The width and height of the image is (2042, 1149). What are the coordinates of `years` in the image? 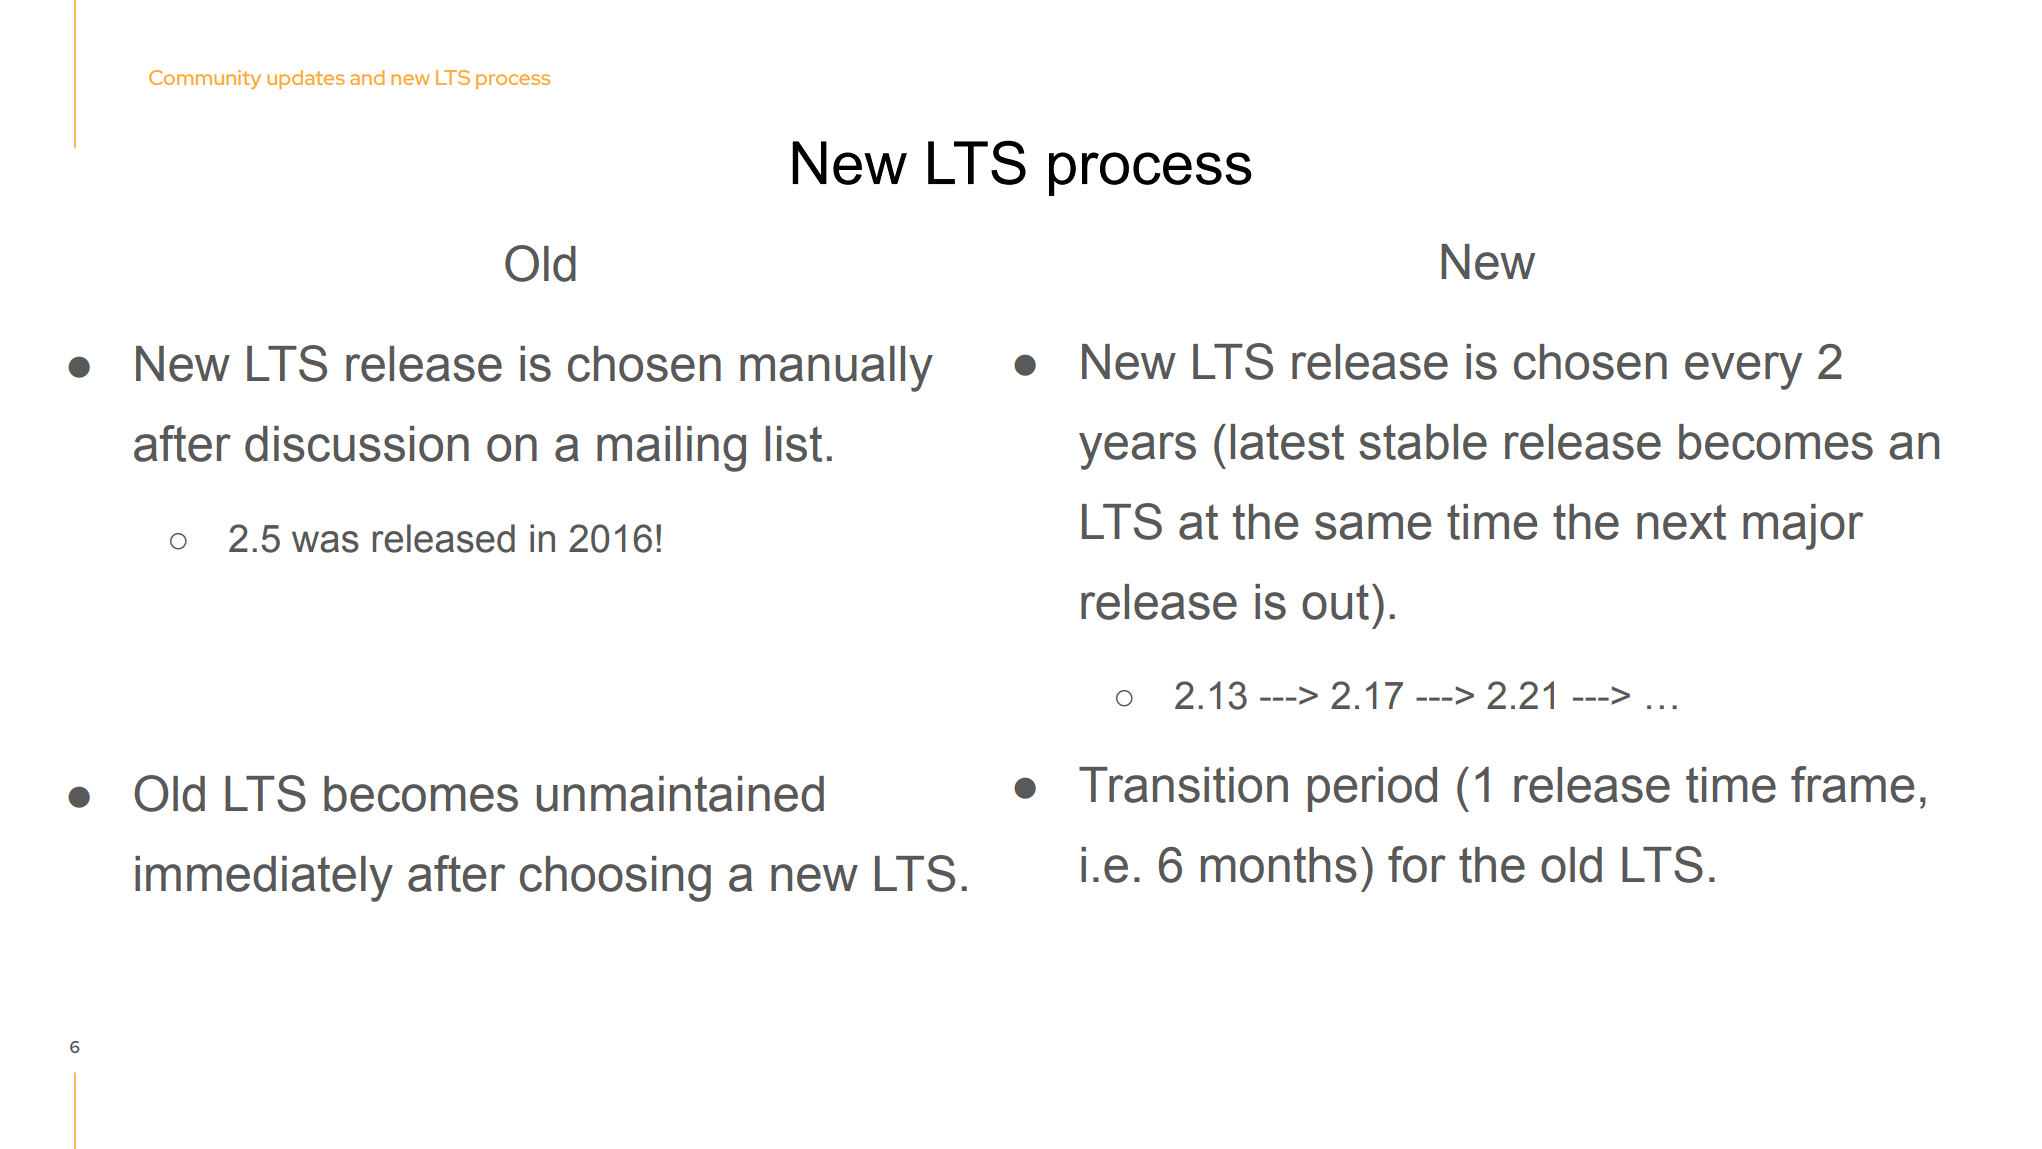 It's located at (1137, 451).
